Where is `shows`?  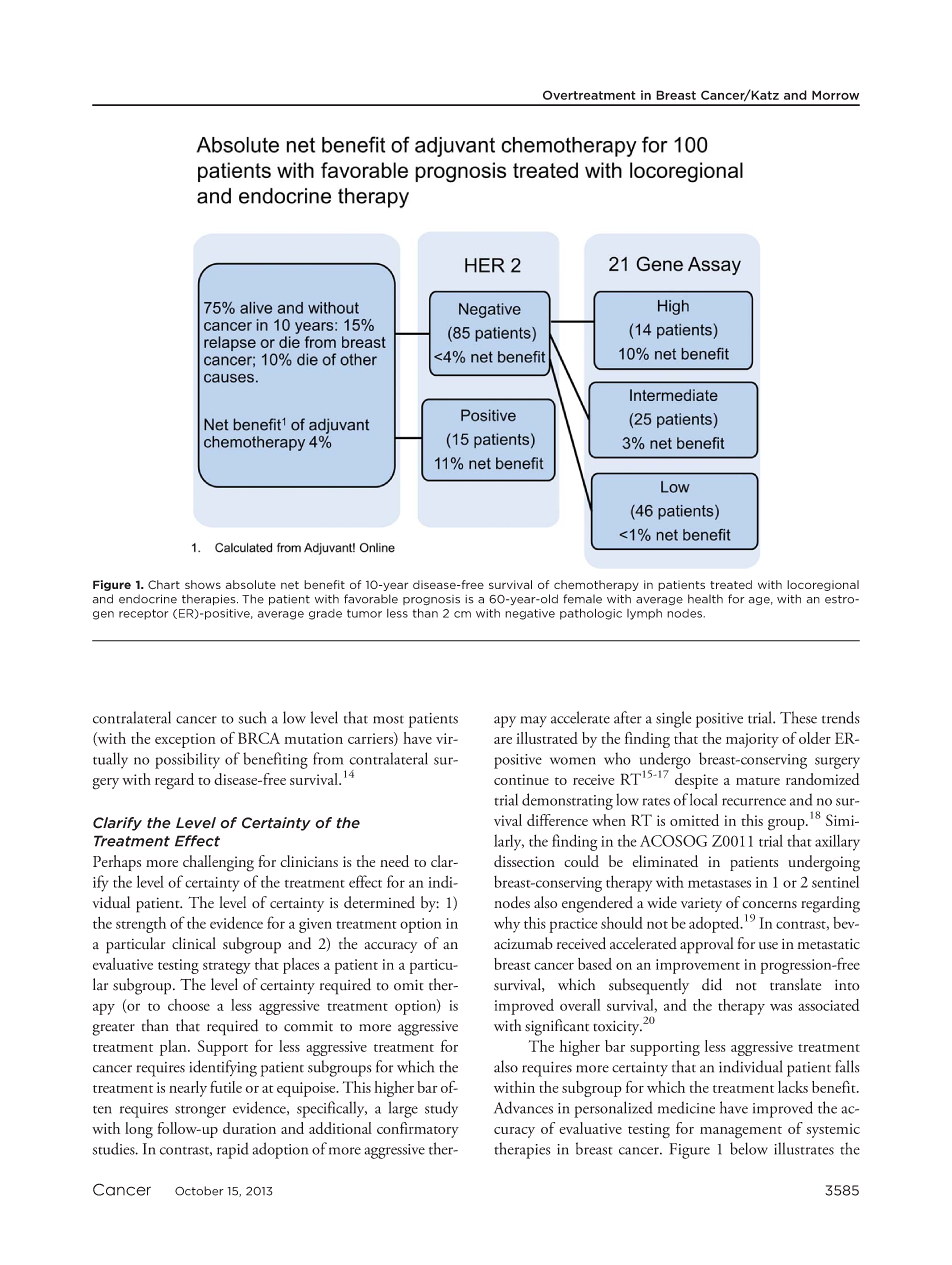
shows is located at coordinates (203, 584).
